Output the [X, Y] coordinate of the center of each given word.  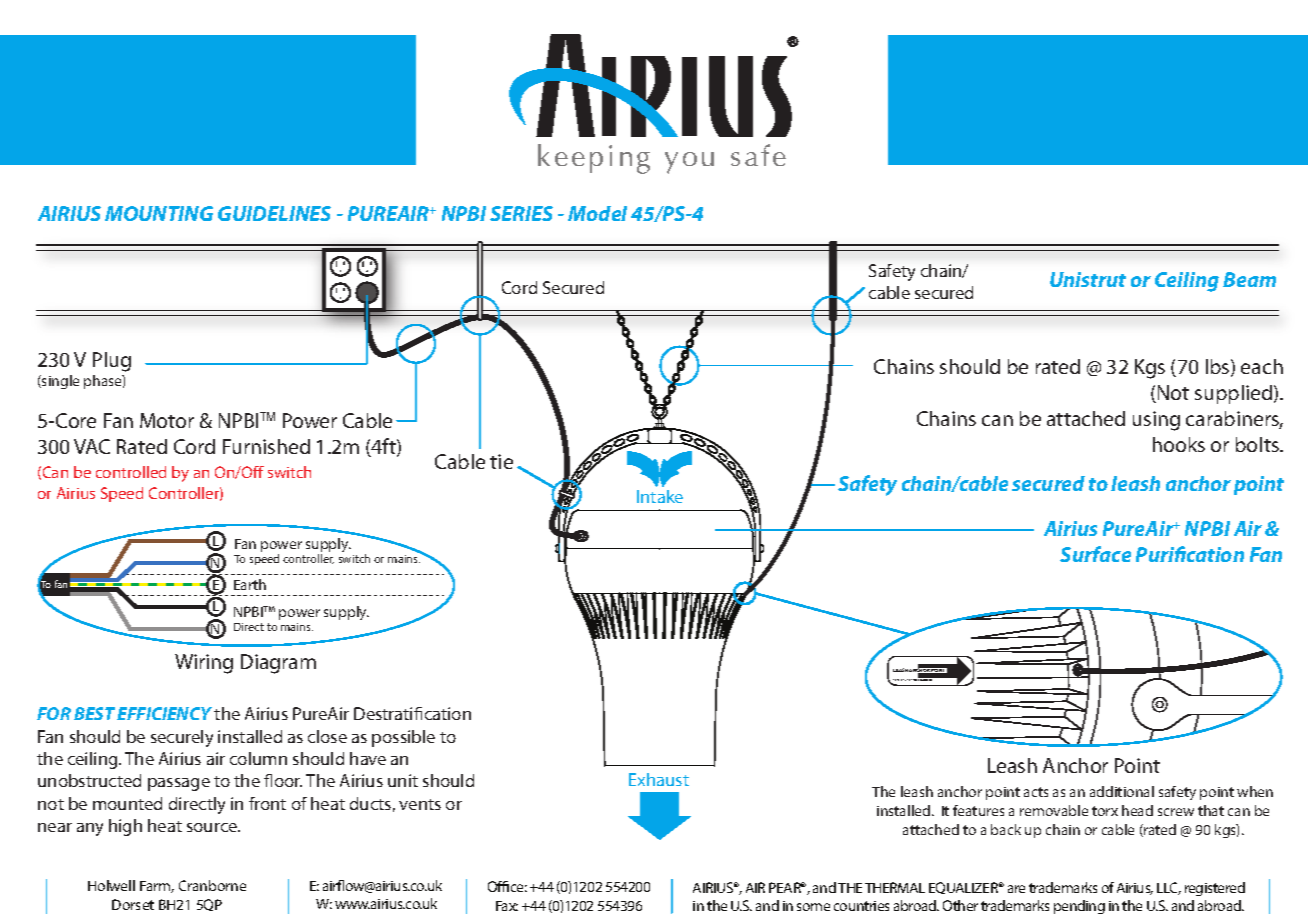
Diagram [278, 664]
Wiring [204, 664]
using [1156, 421]
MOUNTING [159, 213]
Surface [1095, 554]
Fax [507, 906]
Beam [1249, 279]
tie [501, 461]
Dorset [133, 904]
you [689, 163]
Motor [167, 420]
